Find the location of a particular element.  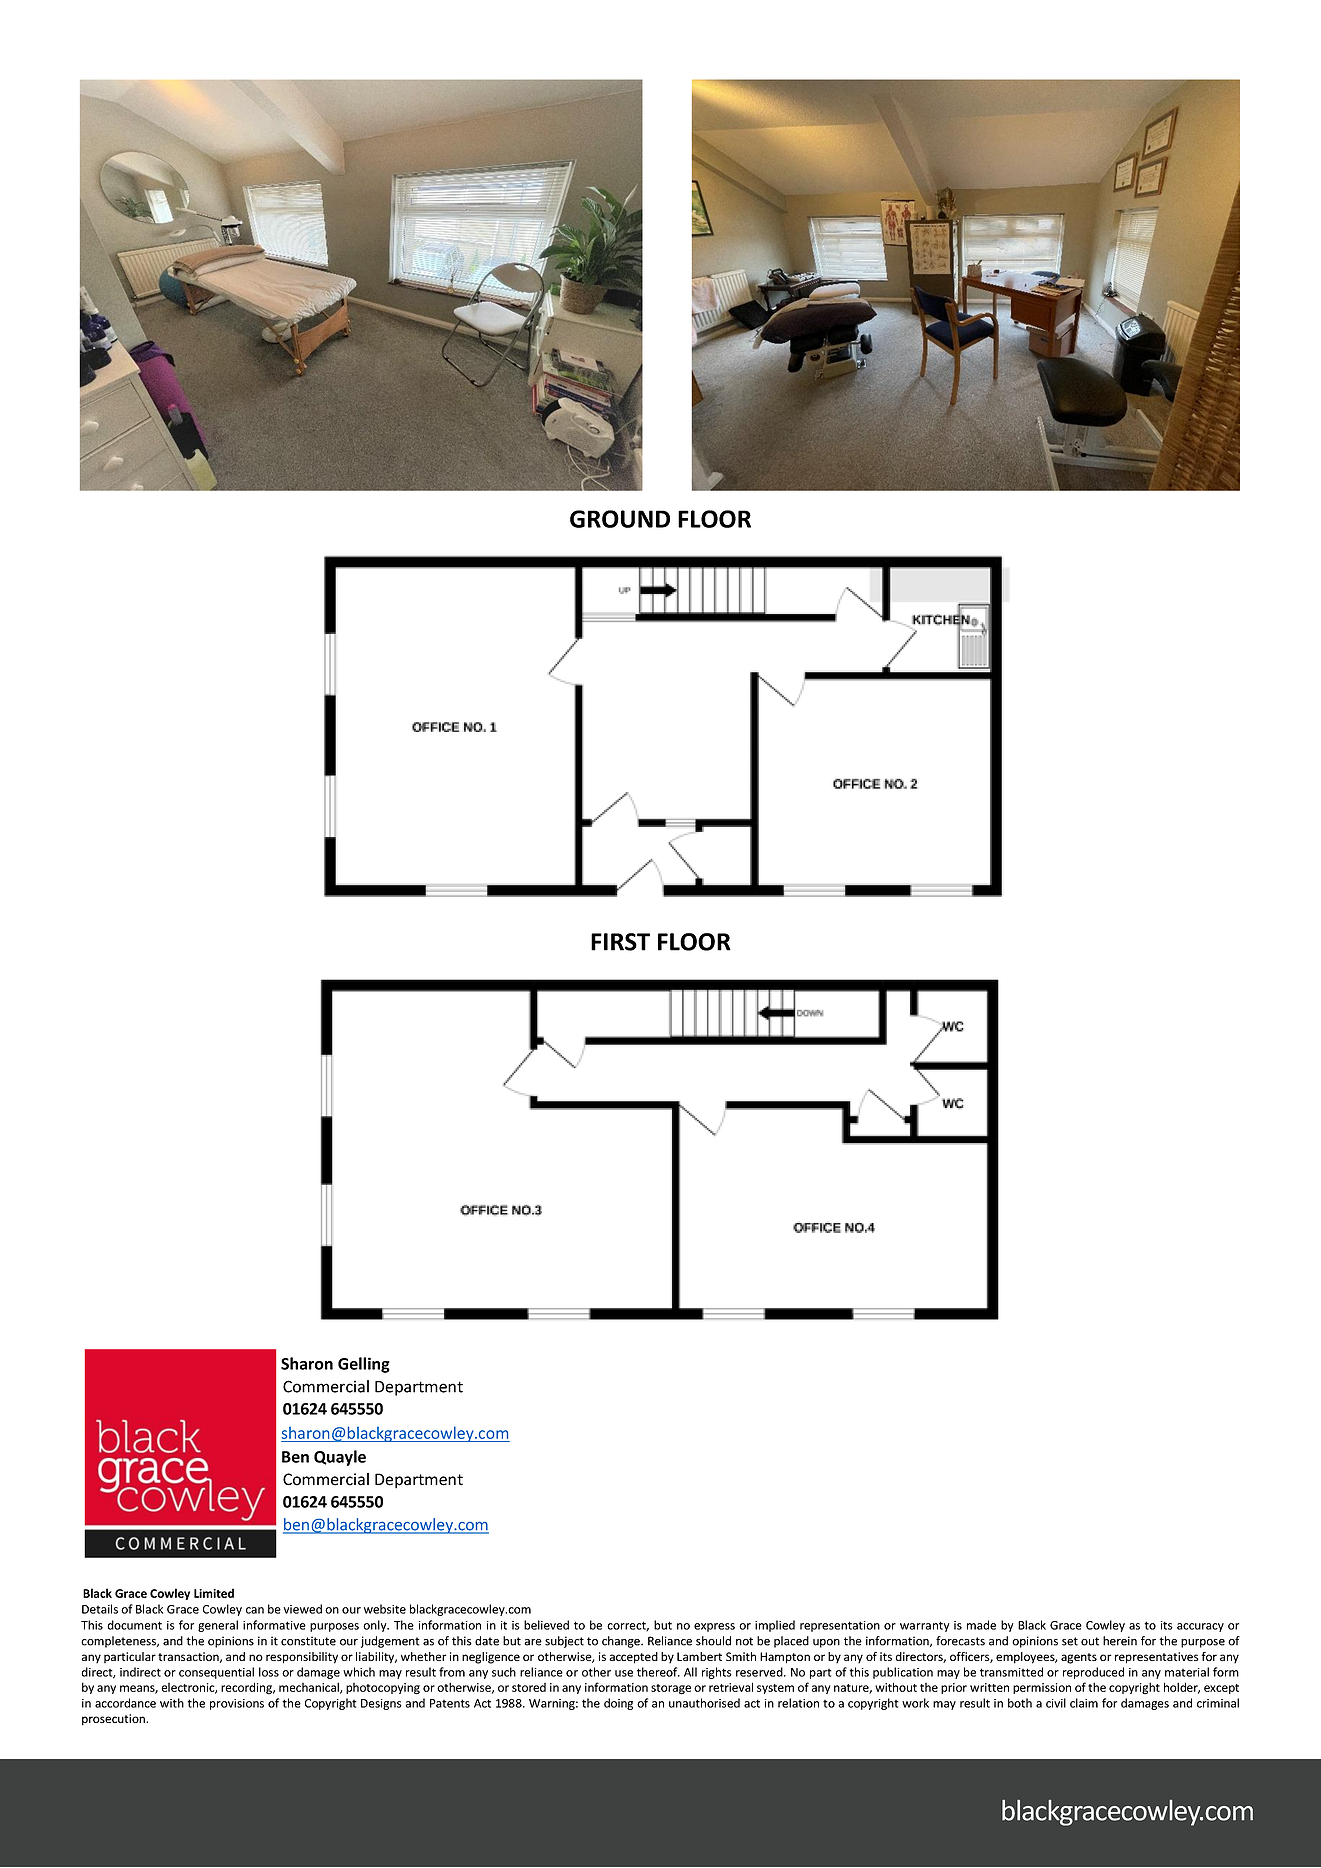

storage is located at coordinates (671, 1689).
